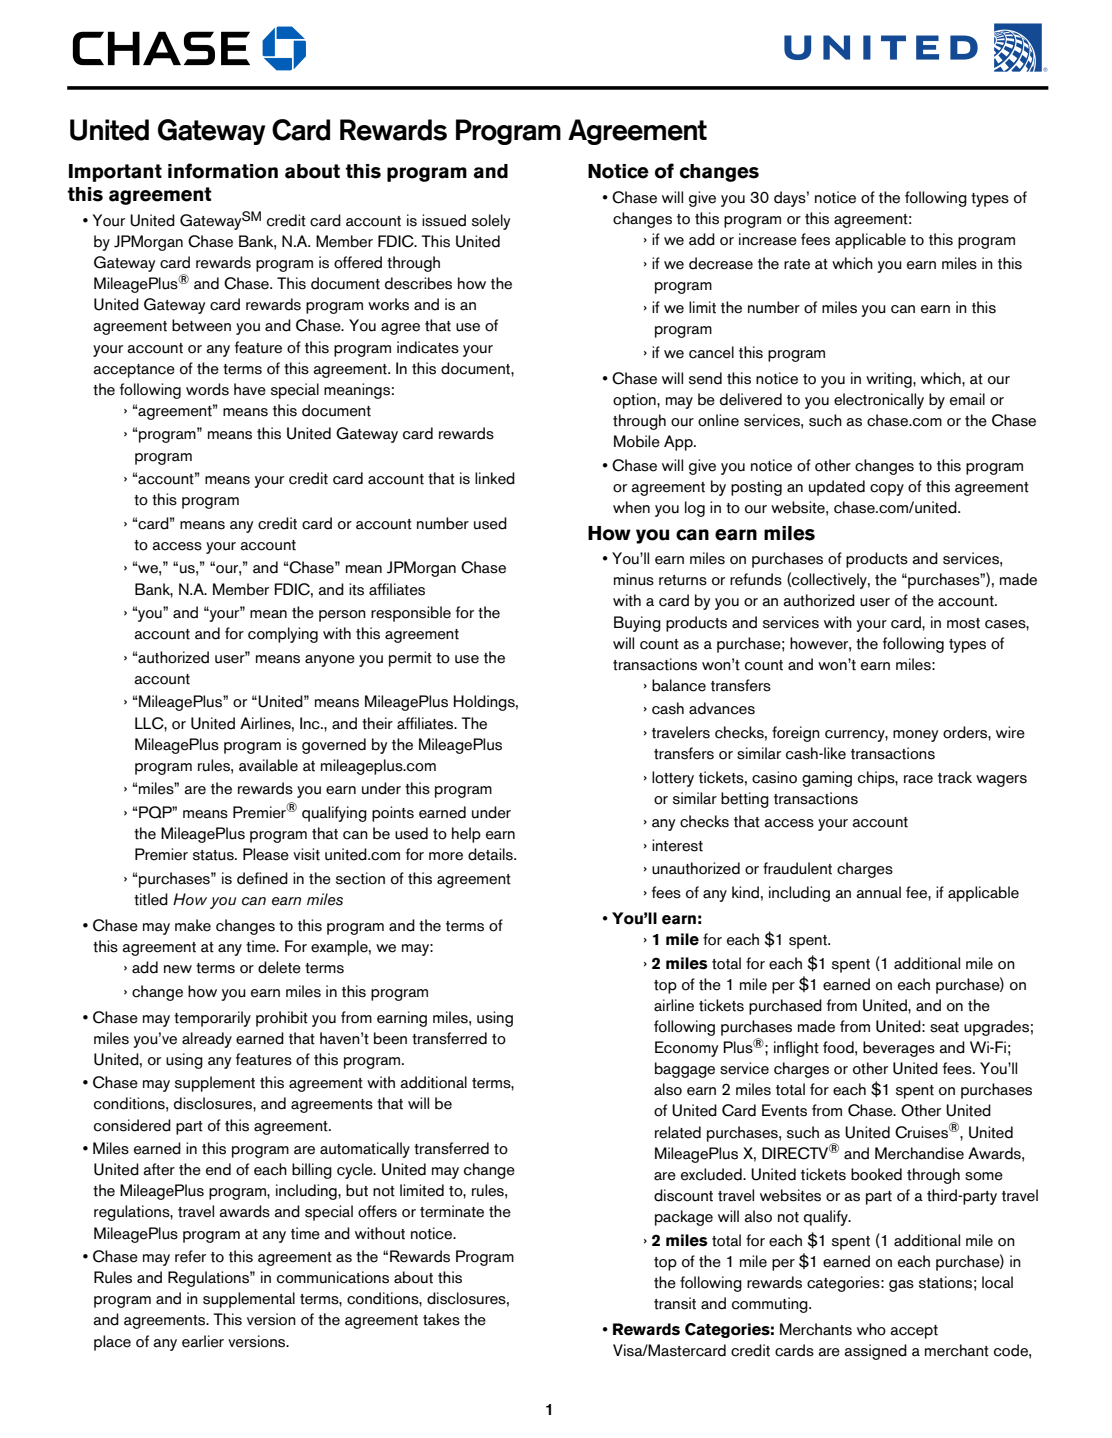  Describe the element at coordinates (918, 779) in the screenshot. I see `race` at that location.
